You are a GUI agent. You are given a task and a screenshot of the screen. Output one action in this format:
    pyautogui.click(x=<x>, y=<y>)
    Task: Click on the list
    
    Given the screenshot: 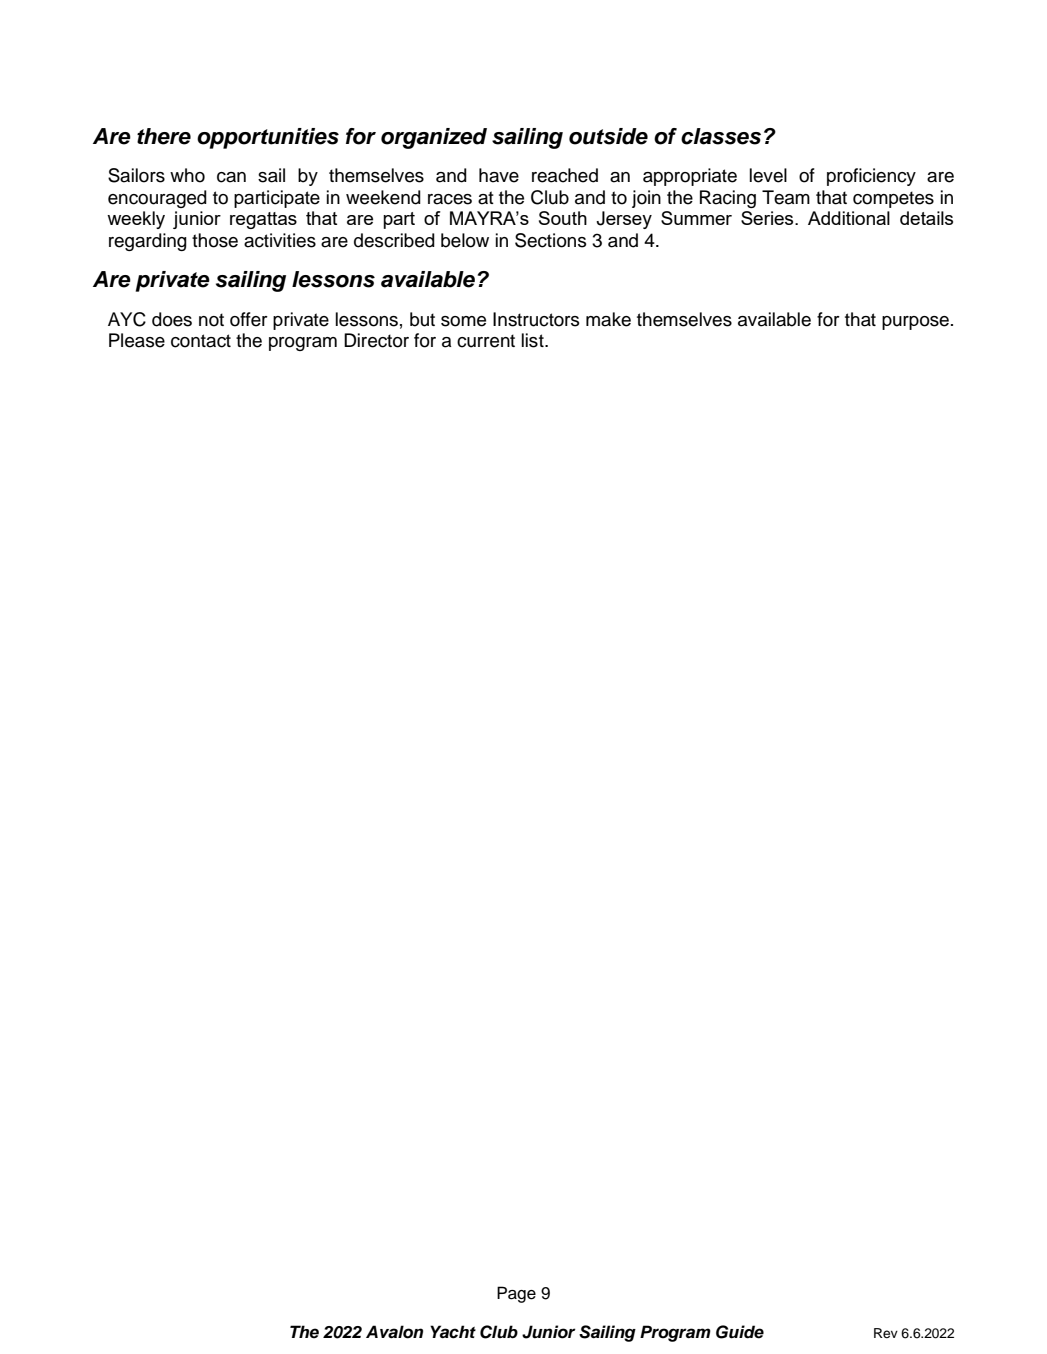 What is the action you would take?
    pyautogui.click(x=534, y=340)
